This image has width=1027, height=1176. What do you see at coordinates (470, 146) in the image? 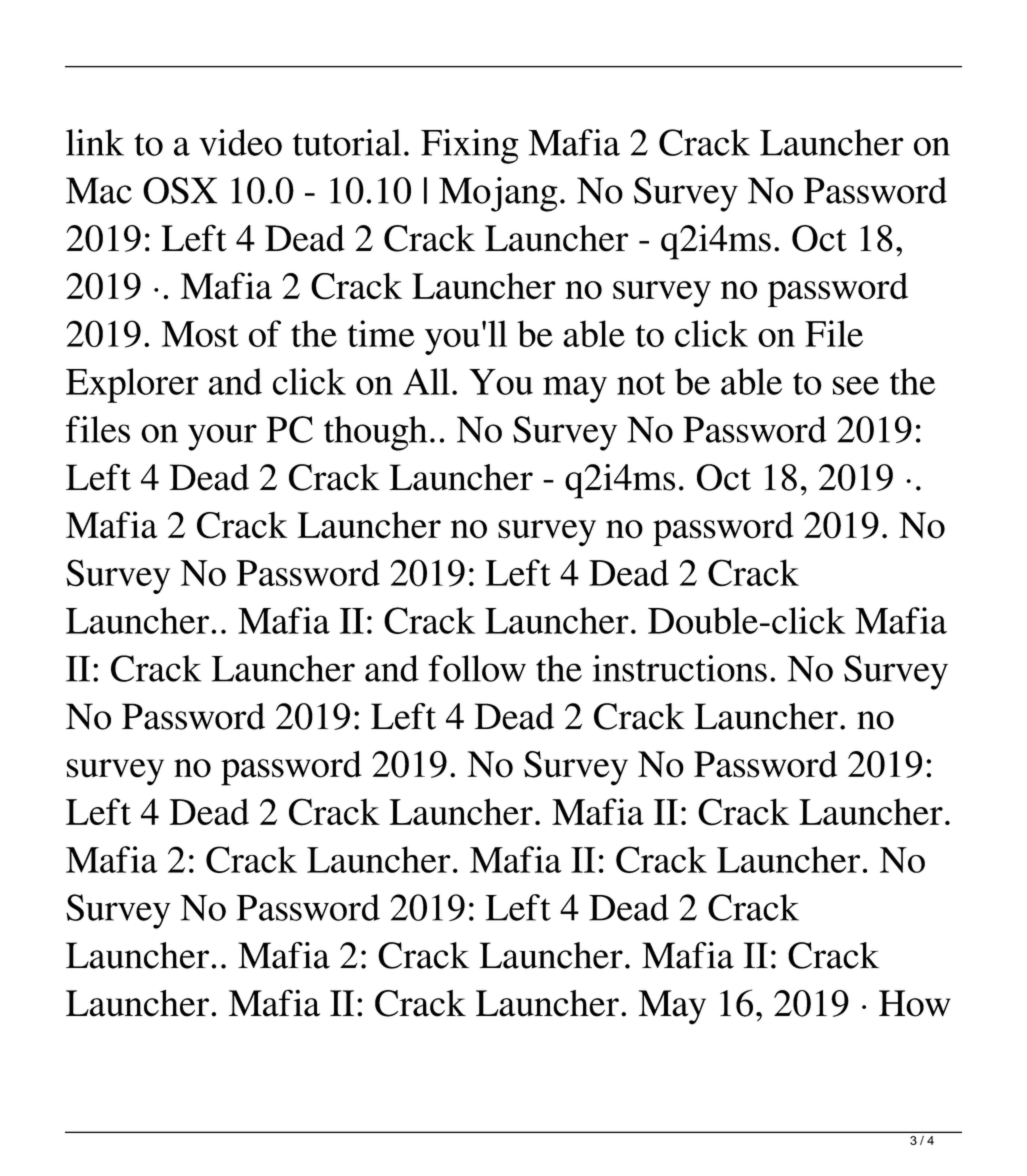
I see `Fixing` at bounding box center [470, 146].
